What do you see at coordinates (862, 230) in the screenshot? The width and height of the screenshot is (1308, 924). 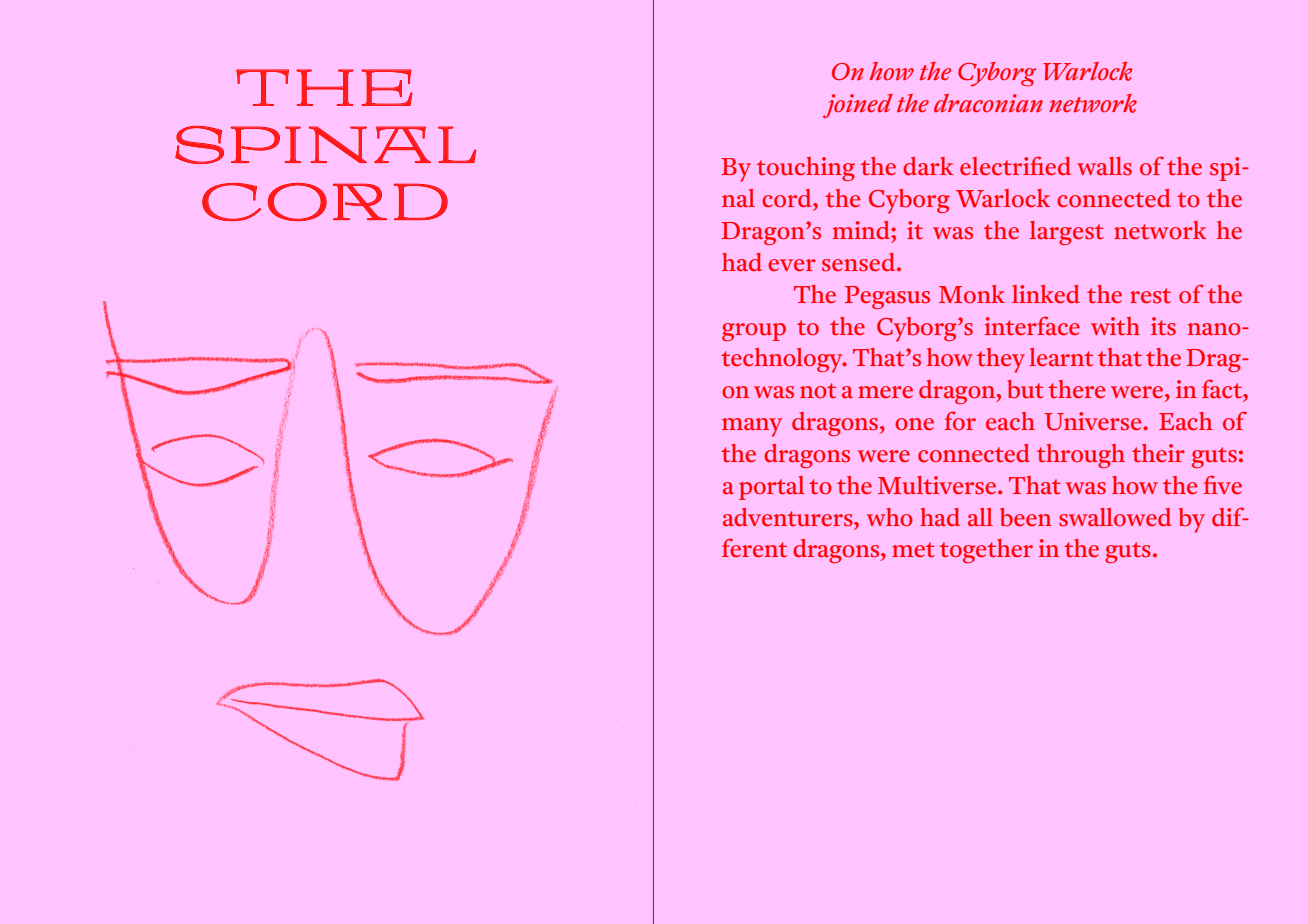 I see `mind` at bounding box center [862, 230].
